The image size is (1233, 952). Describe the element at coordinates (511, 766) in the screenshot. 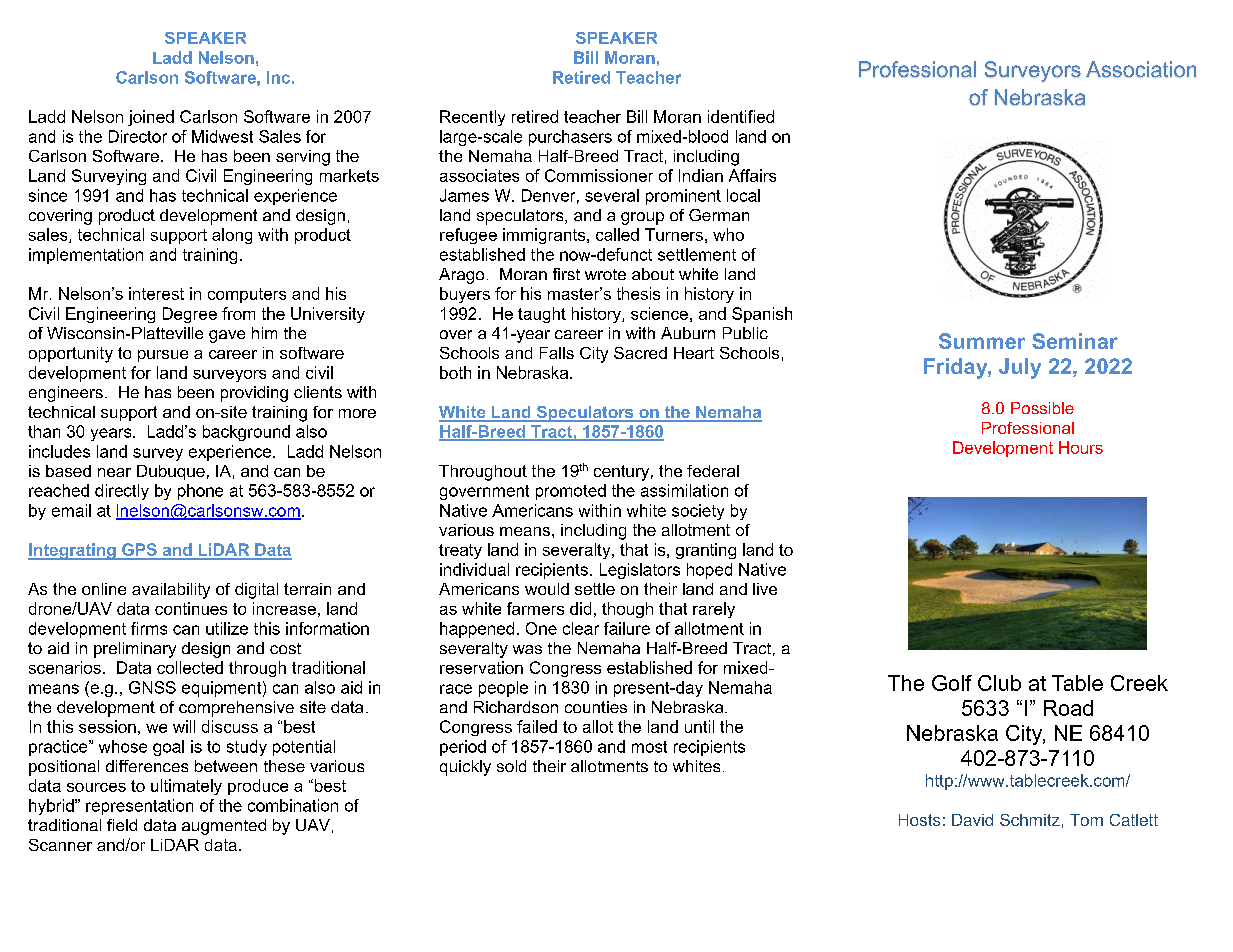

I see `sold` at that location.
